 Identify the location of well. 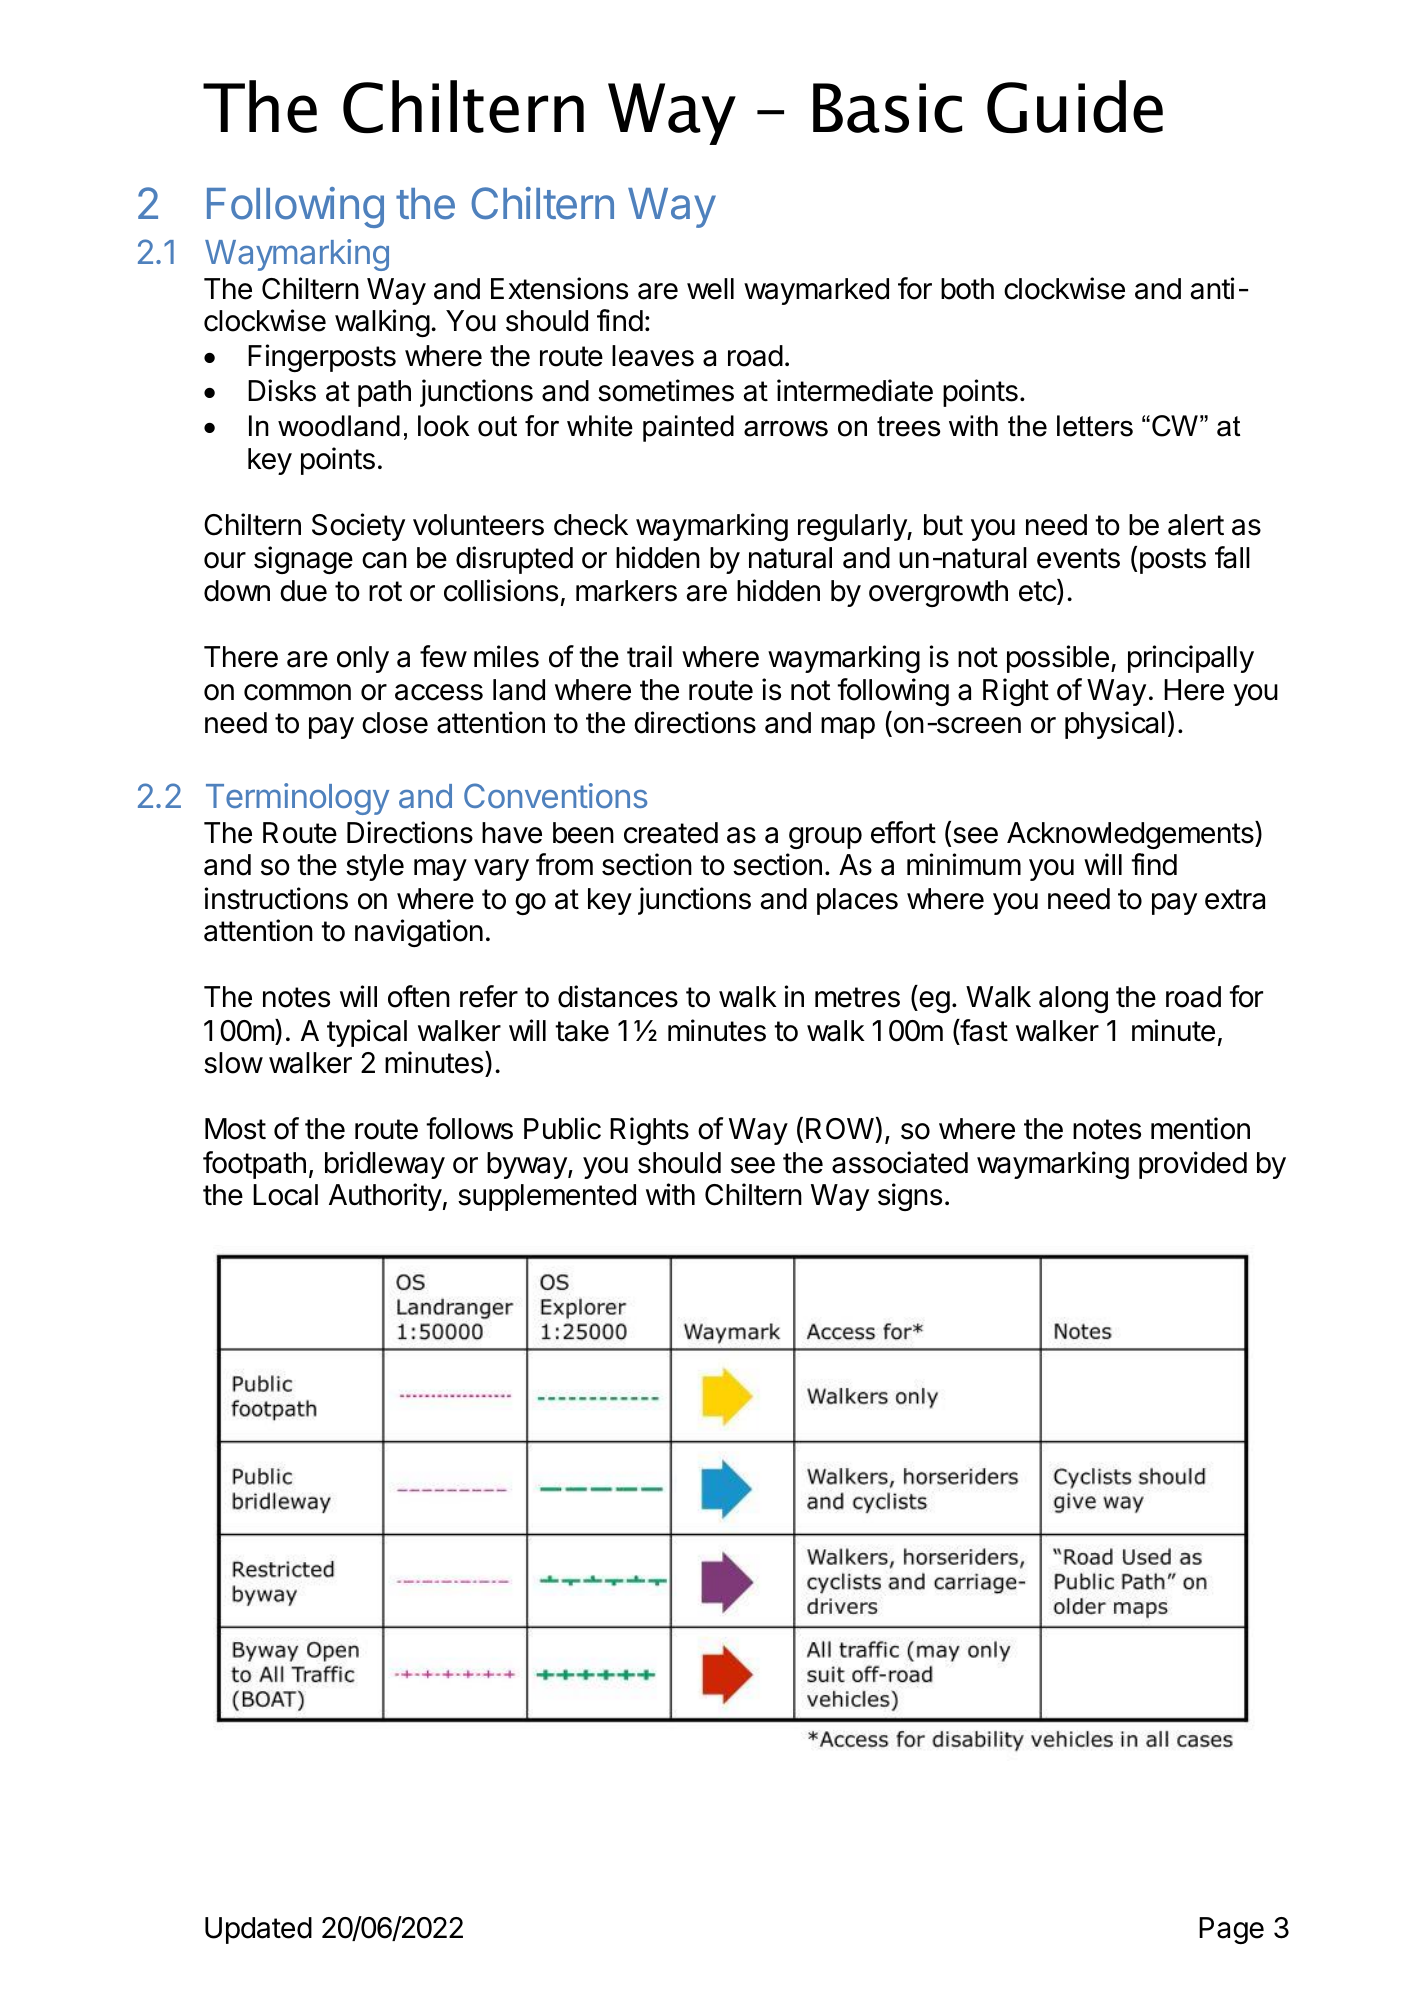
(710, 289).
